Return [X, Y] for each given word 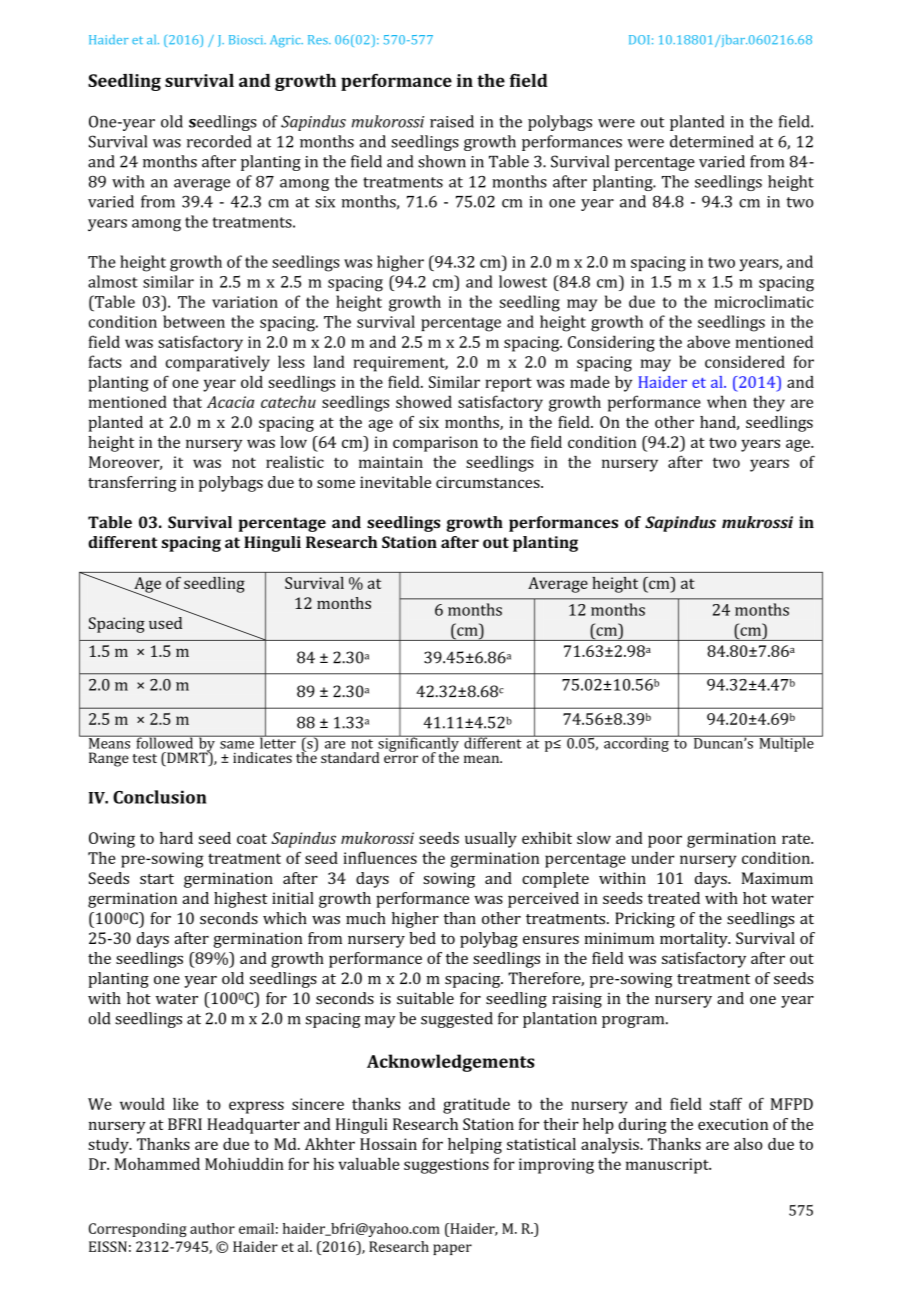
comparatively [218, 363]
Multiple [786, 743]
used [165, 623]
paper [452, 1249]
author [212, 1228]
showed [424, 401]
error [401, 759]
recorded [219, 141]
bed [422, 938]
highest [241, 900]
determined [712, 141]
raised [452, 121]
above [708, 341]
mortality [695, 940]
